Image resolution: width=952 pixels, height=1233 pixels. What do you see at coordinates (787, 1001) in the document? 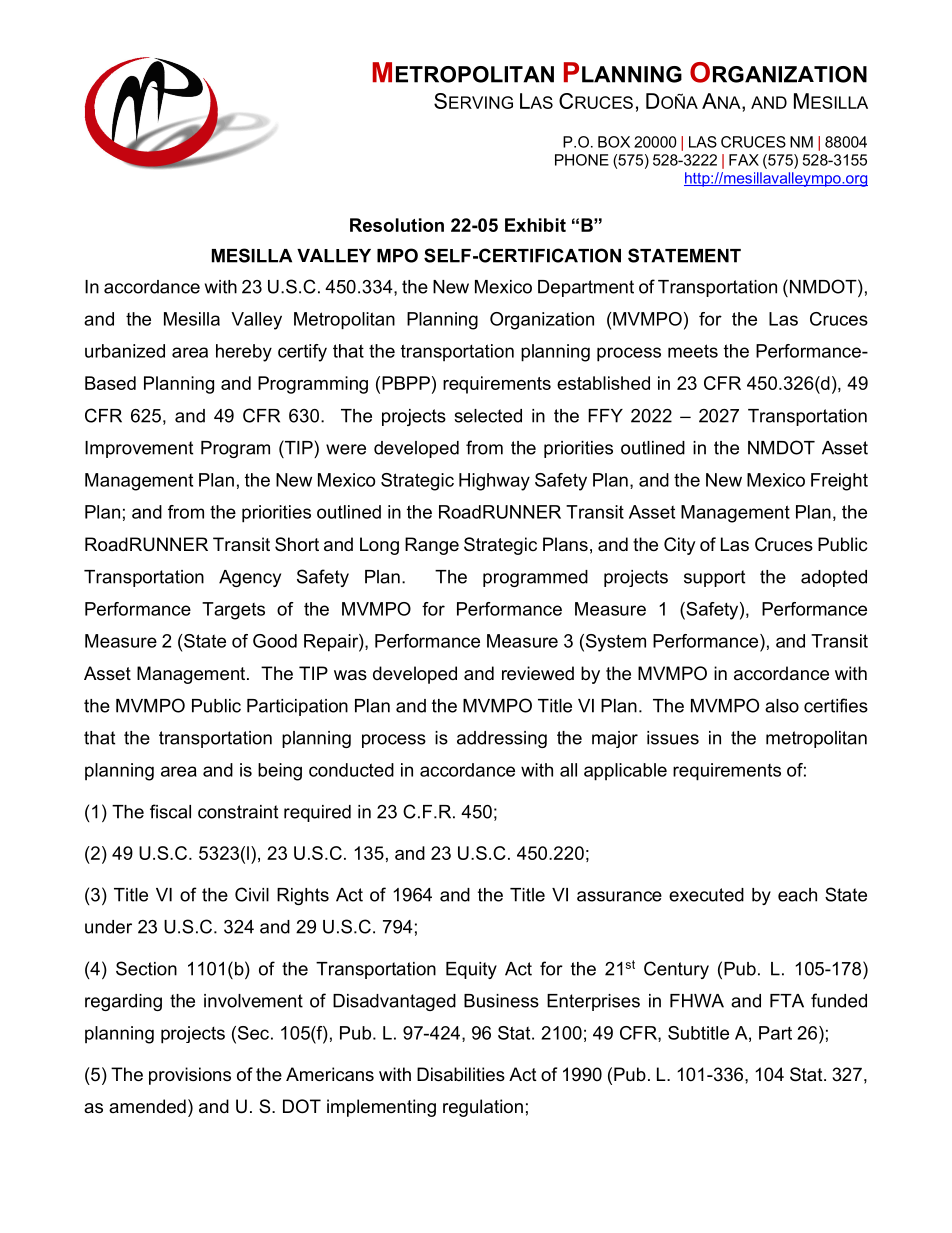
I see `FTA` at bounding box center [787, 1001].
